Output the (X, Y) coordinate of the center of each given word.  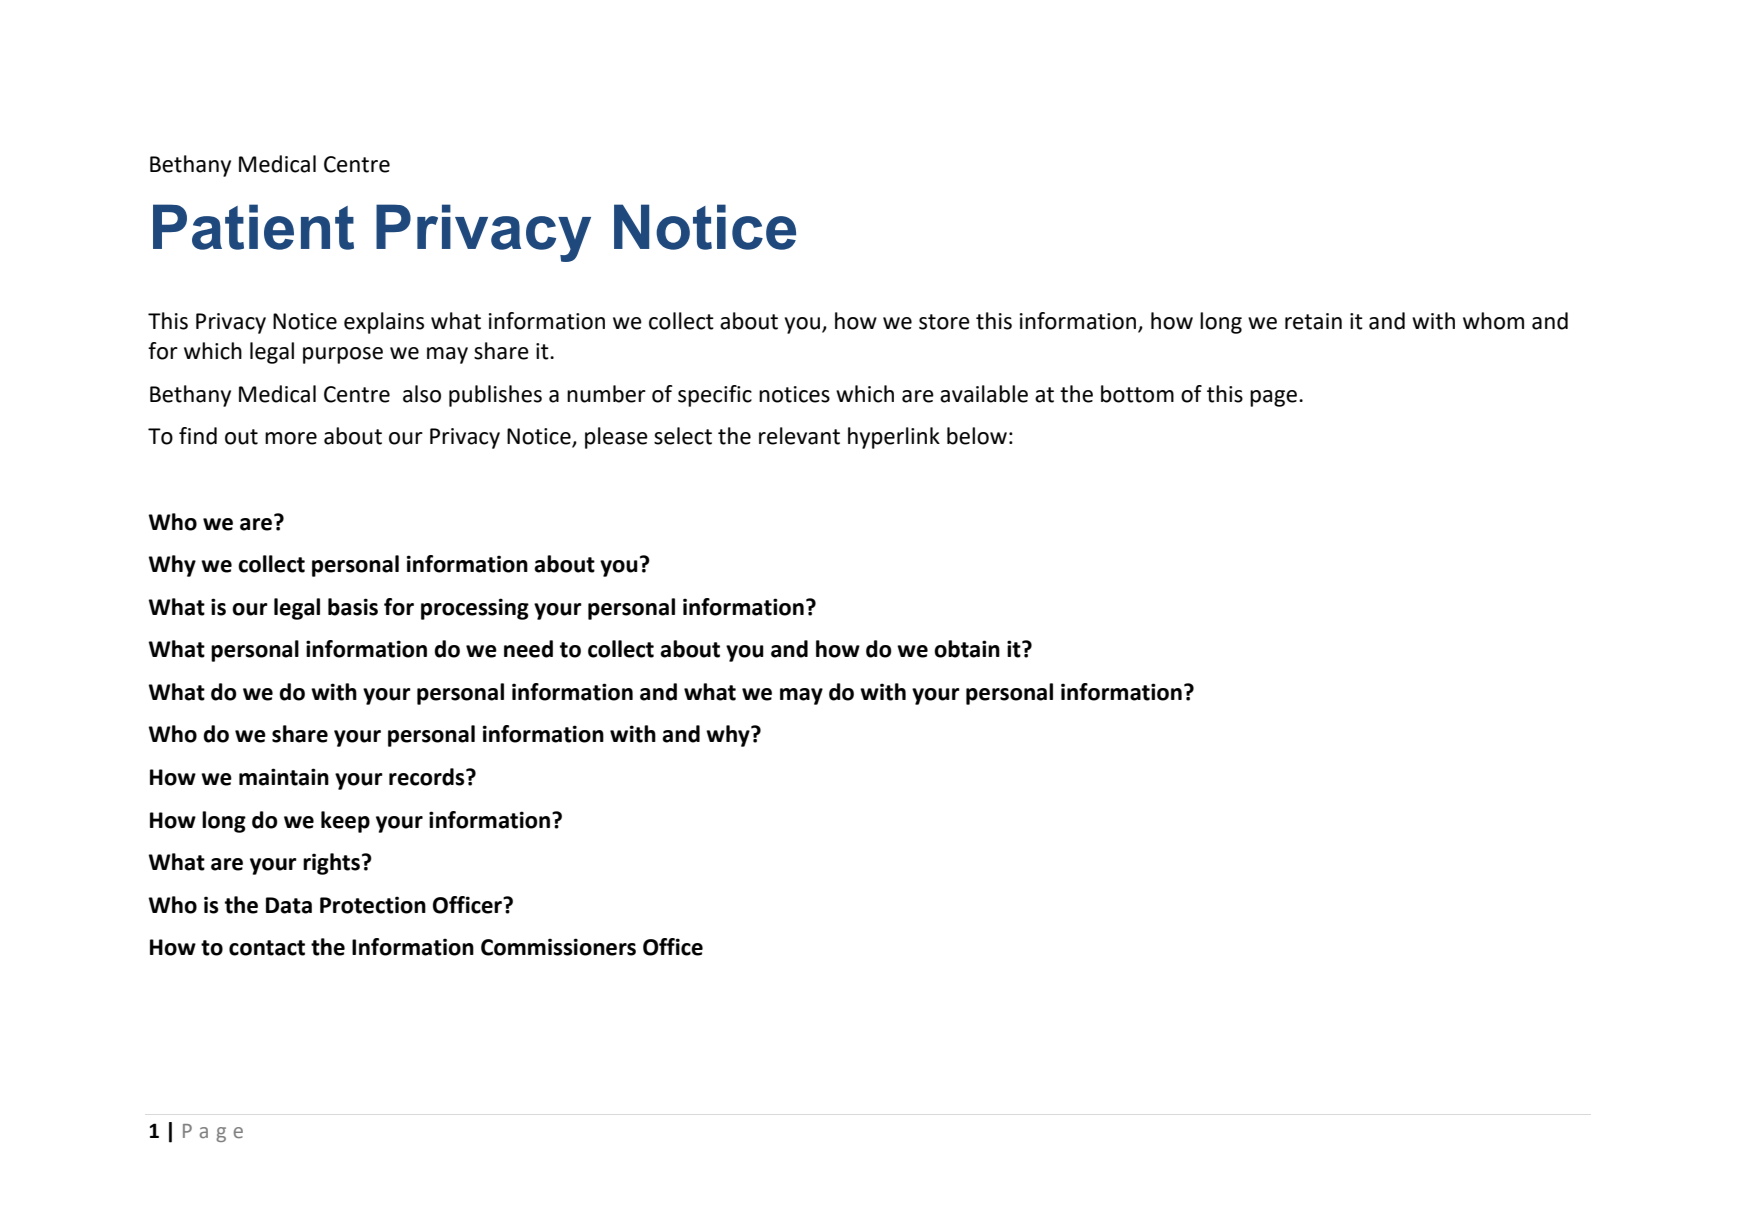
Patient (253, 227)
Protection (373, 905)
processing (475, 609)
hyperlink (894, 438)
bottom (1137, 394)
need (528, 649)
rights (331, 864)
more (291, 438)
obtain (967, 649)
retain (1313, 321)
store (944, 322)
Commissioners (558, 947)
